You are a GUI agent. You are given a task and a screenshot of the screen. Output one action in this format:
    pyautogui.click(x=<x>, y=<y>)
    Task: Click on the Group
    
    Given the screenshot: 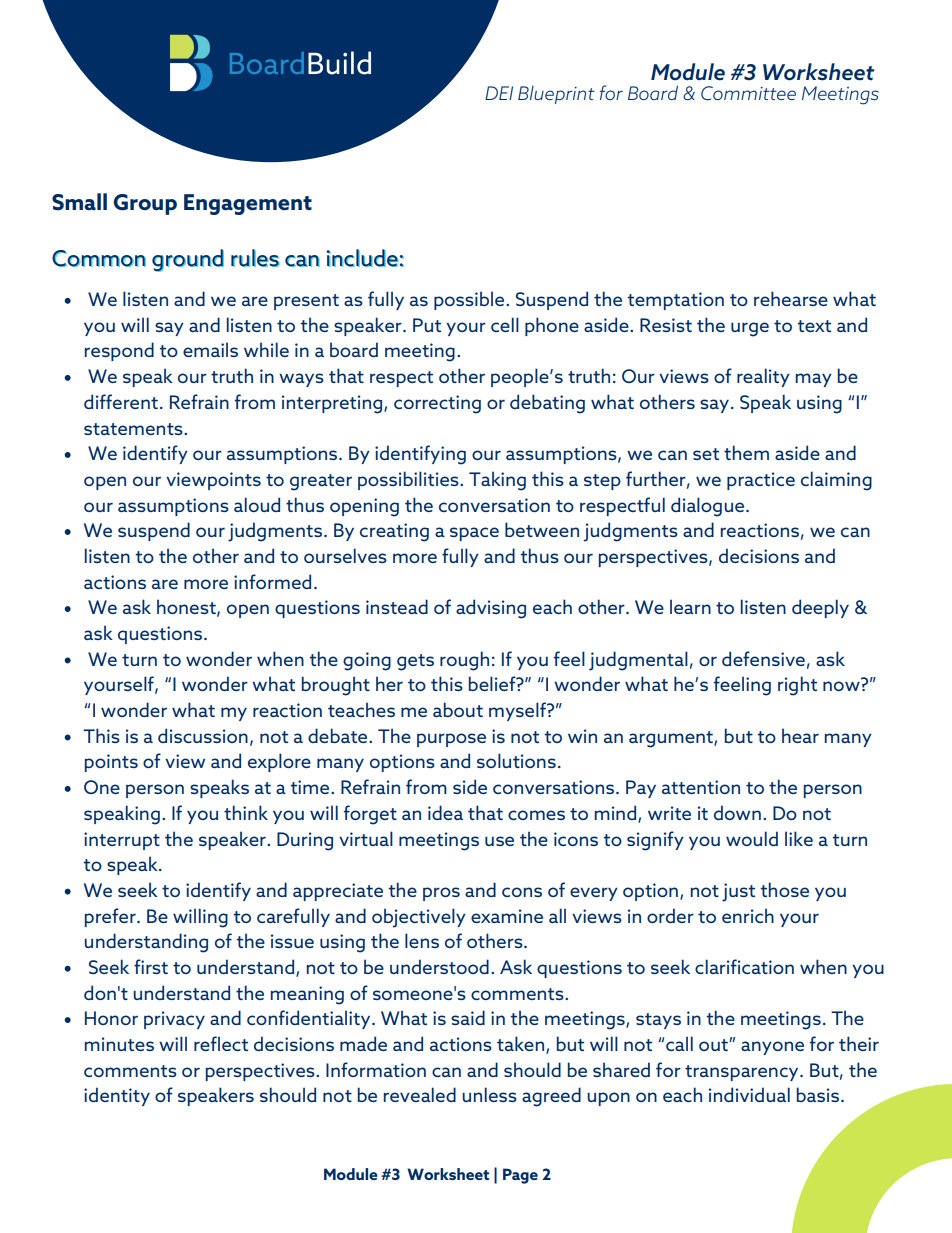 What is the action you would take?
    pyautogui.click(x=145, y=204)
